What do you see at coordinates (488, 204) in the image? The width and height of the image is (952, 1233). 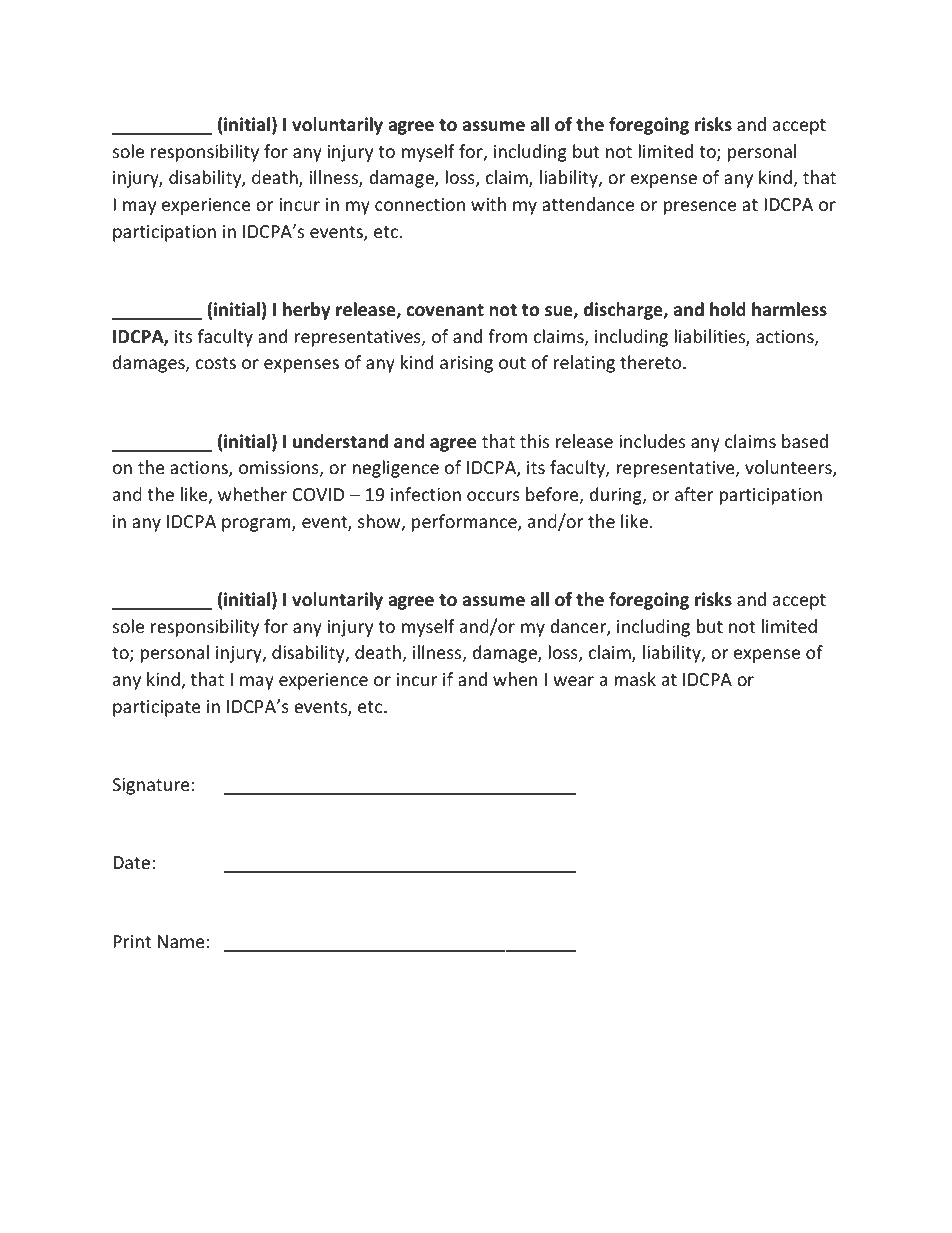 I see `with` at bounding box center [488, 204].
